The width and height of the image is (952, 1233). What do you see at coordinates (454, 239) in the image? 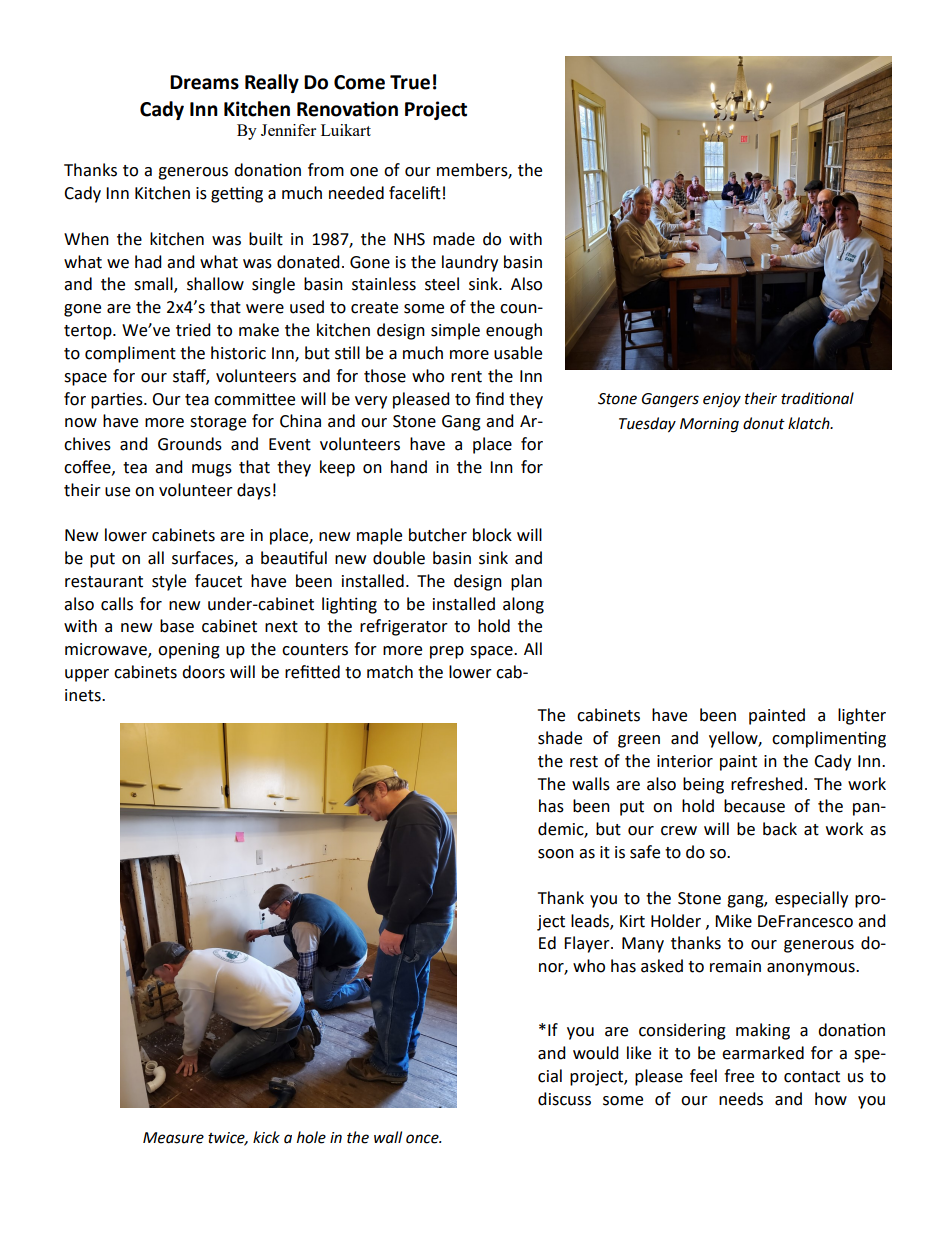
I see `made` at bounding box center [454, 239].
